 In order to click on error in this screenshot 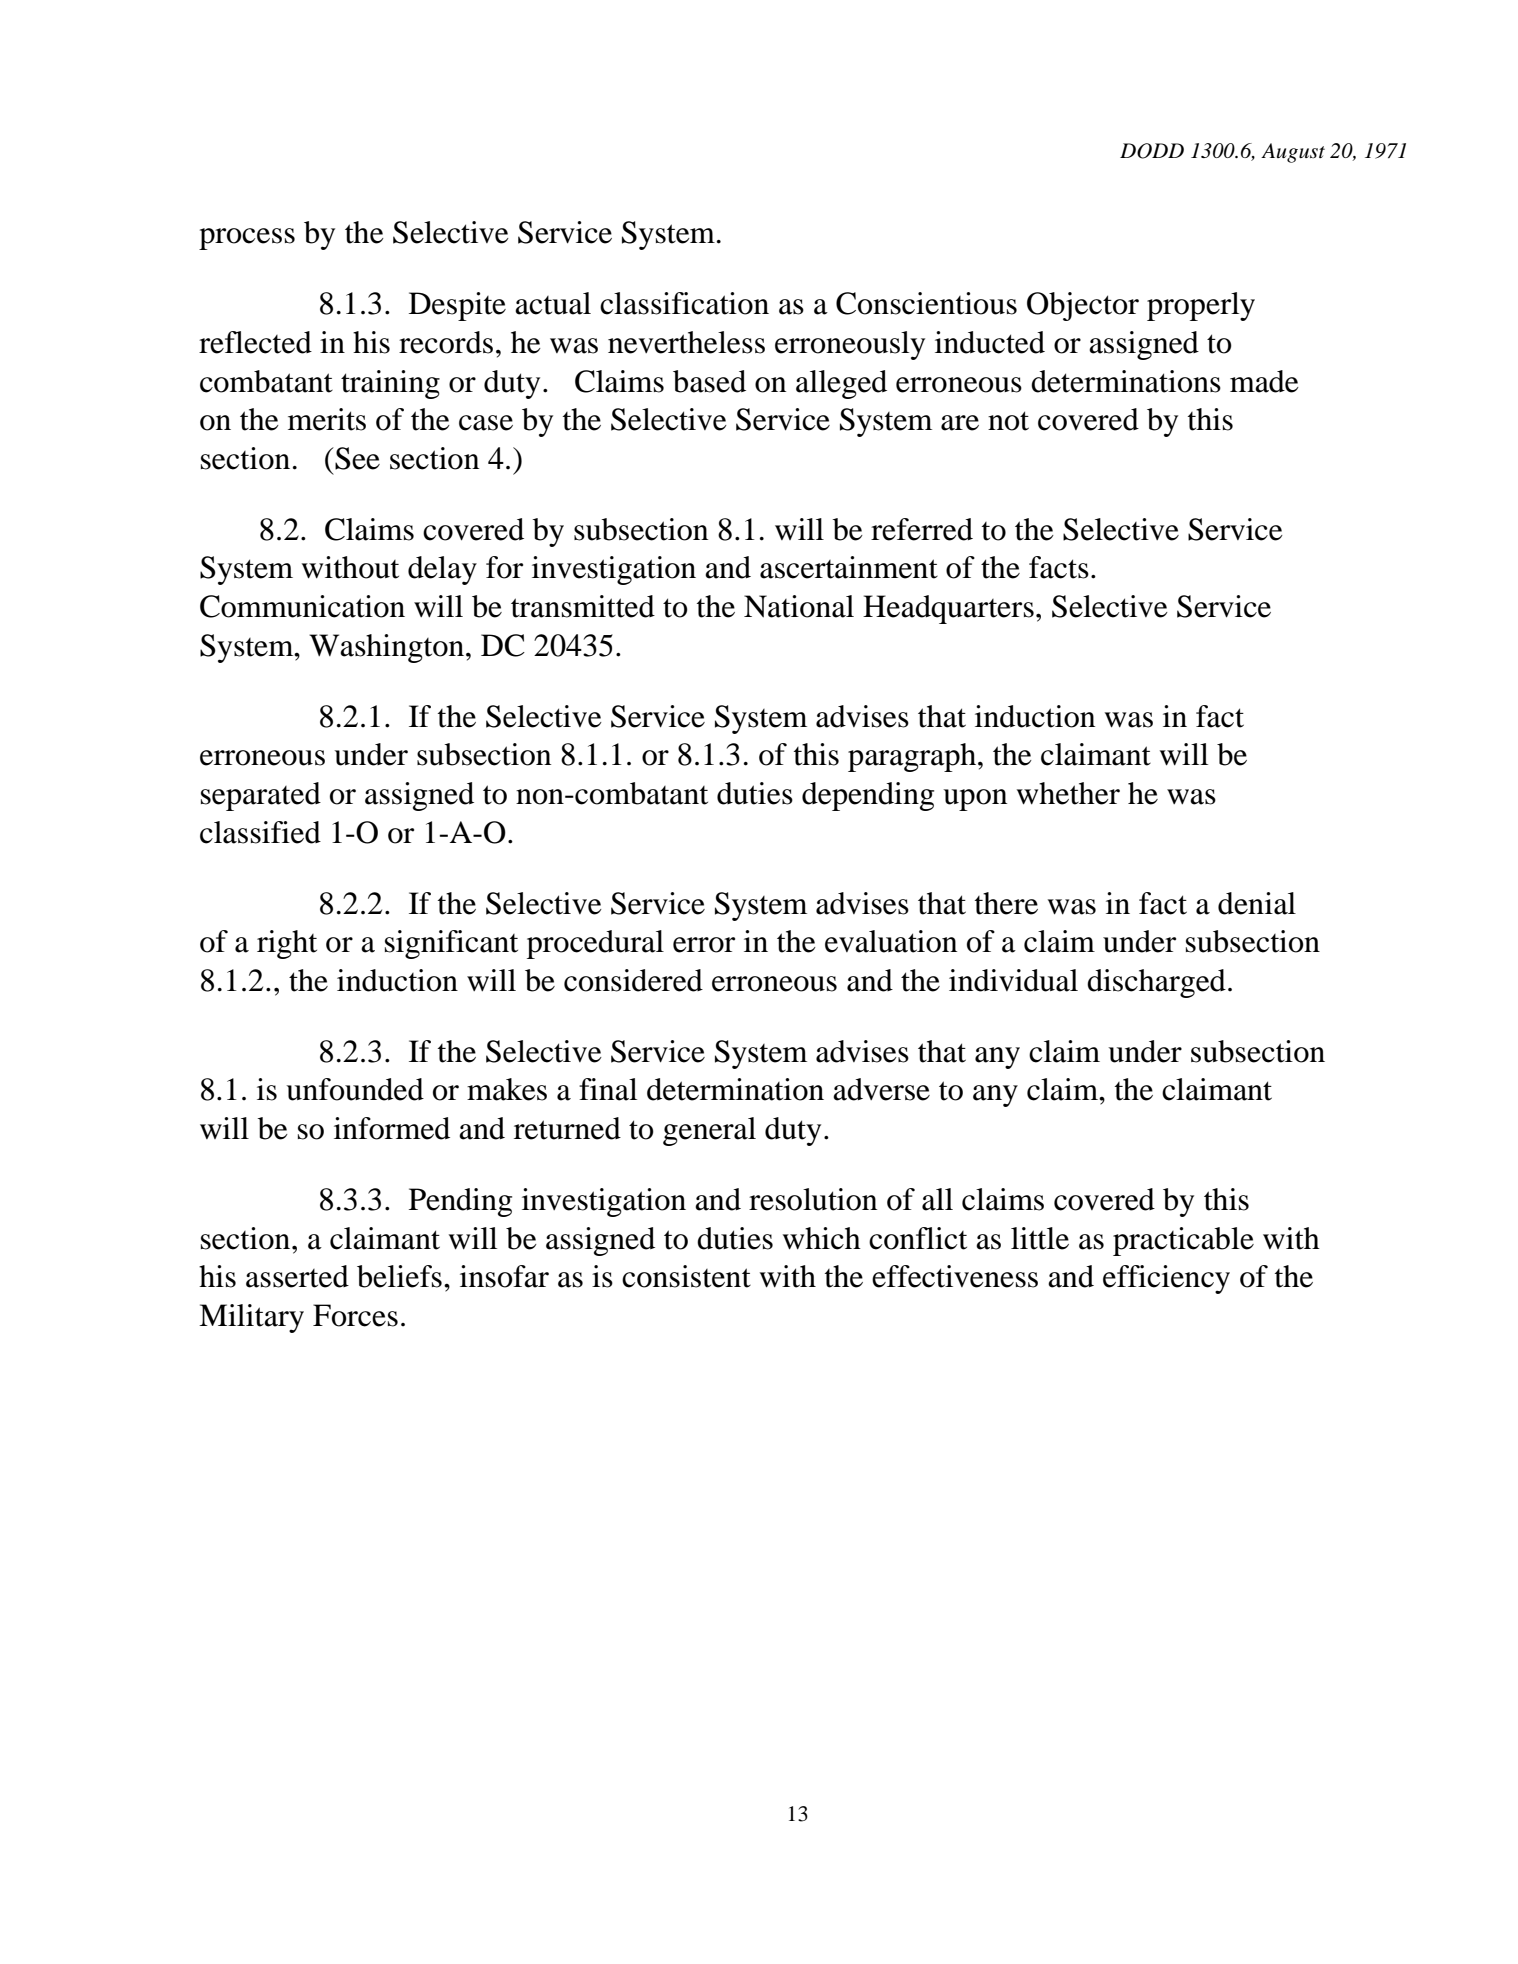, I will do `click(704, 945)`.
